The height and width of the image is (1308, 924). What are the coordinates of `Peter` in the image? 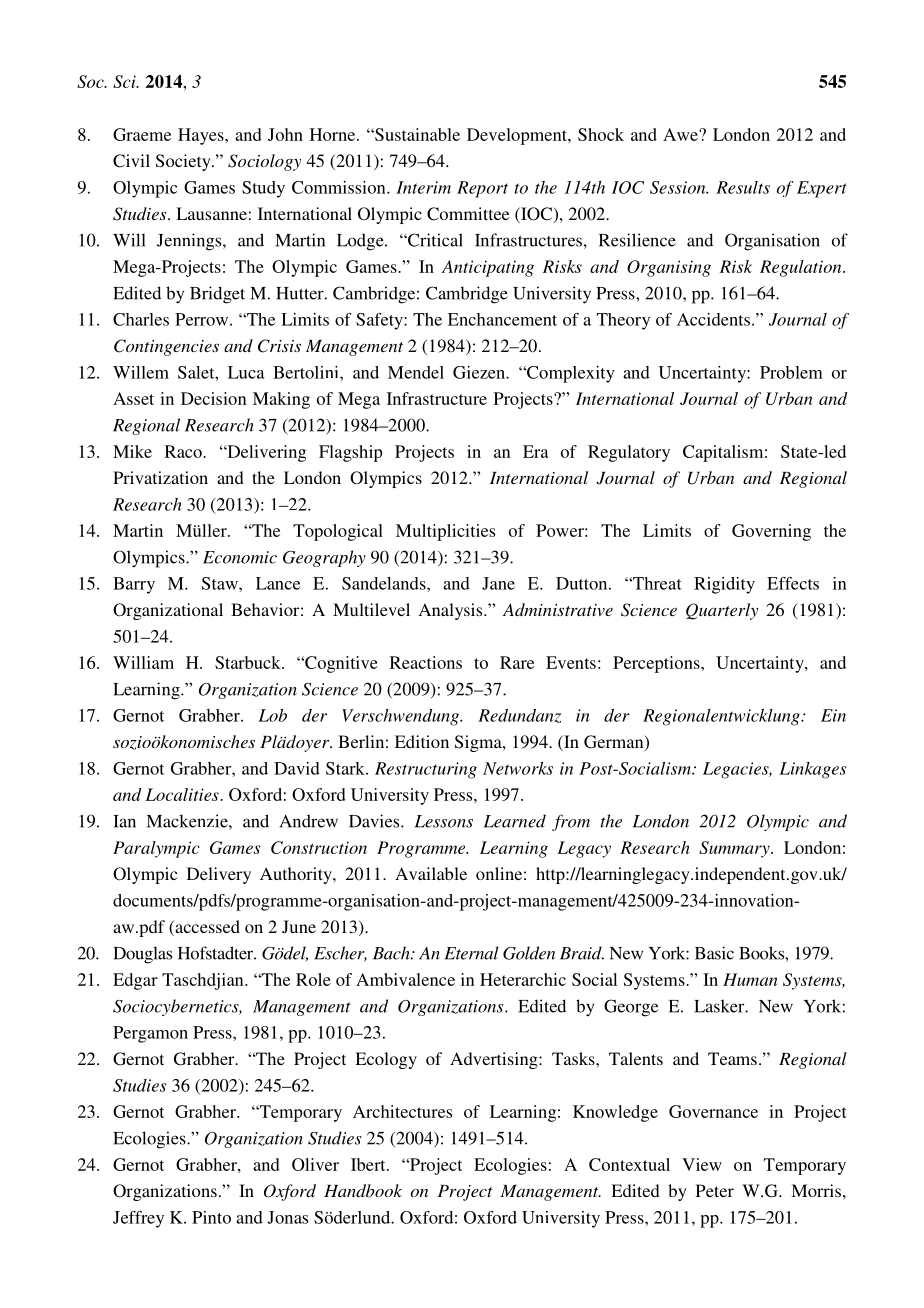 It's located at (715, 1190).
